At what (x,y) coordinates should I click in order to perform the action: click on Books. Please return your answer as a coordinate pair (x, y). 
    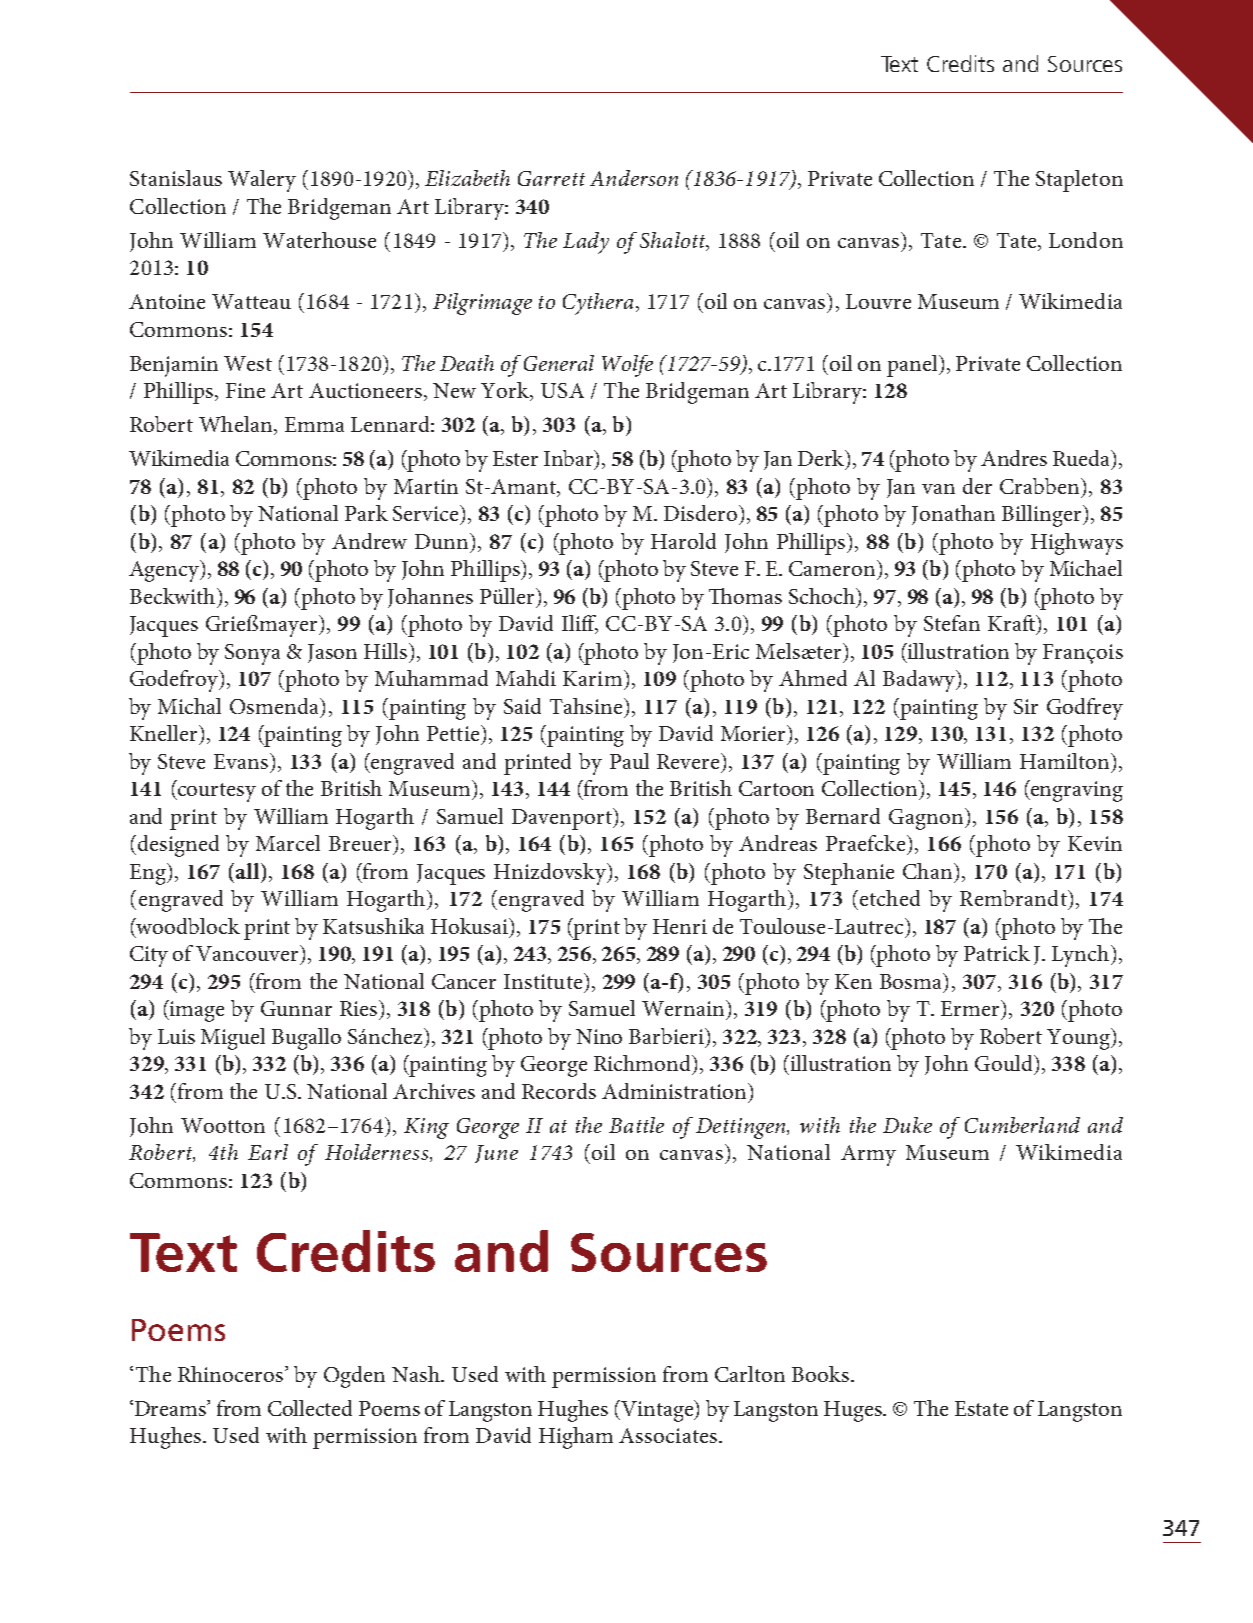
    Looking at the image, I should click on (820, 1374).
